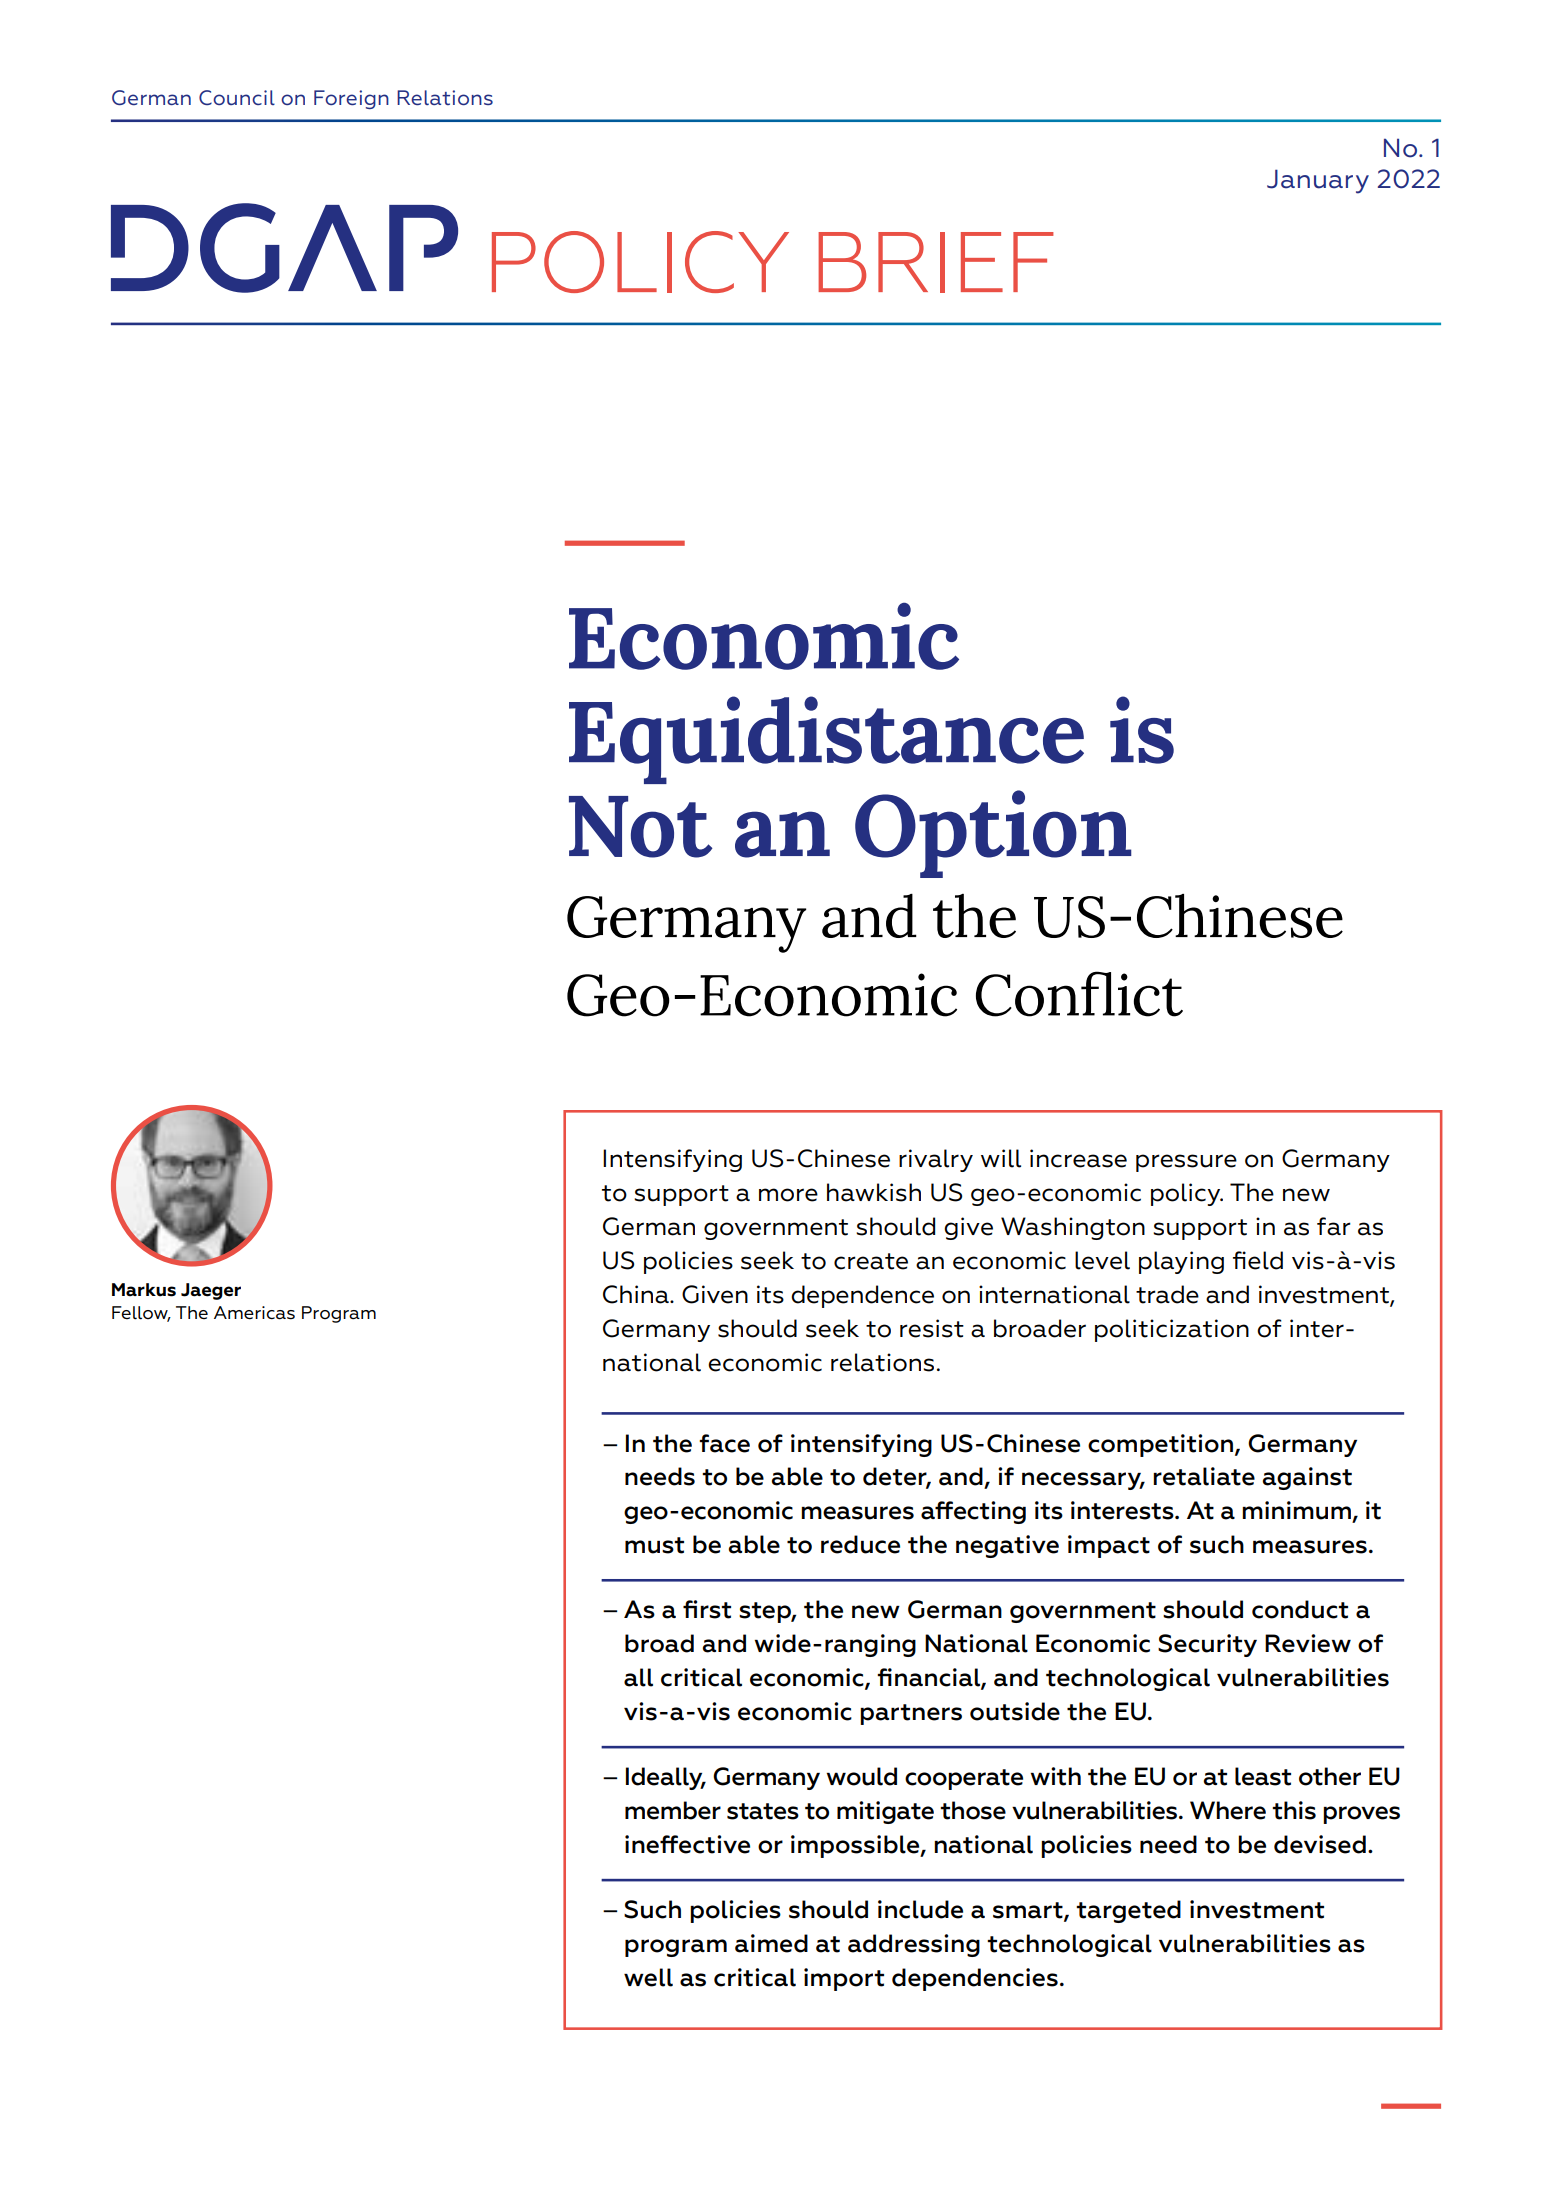 This image has height=2195, width=1552. I want to click on more, so click(788, 1195).
